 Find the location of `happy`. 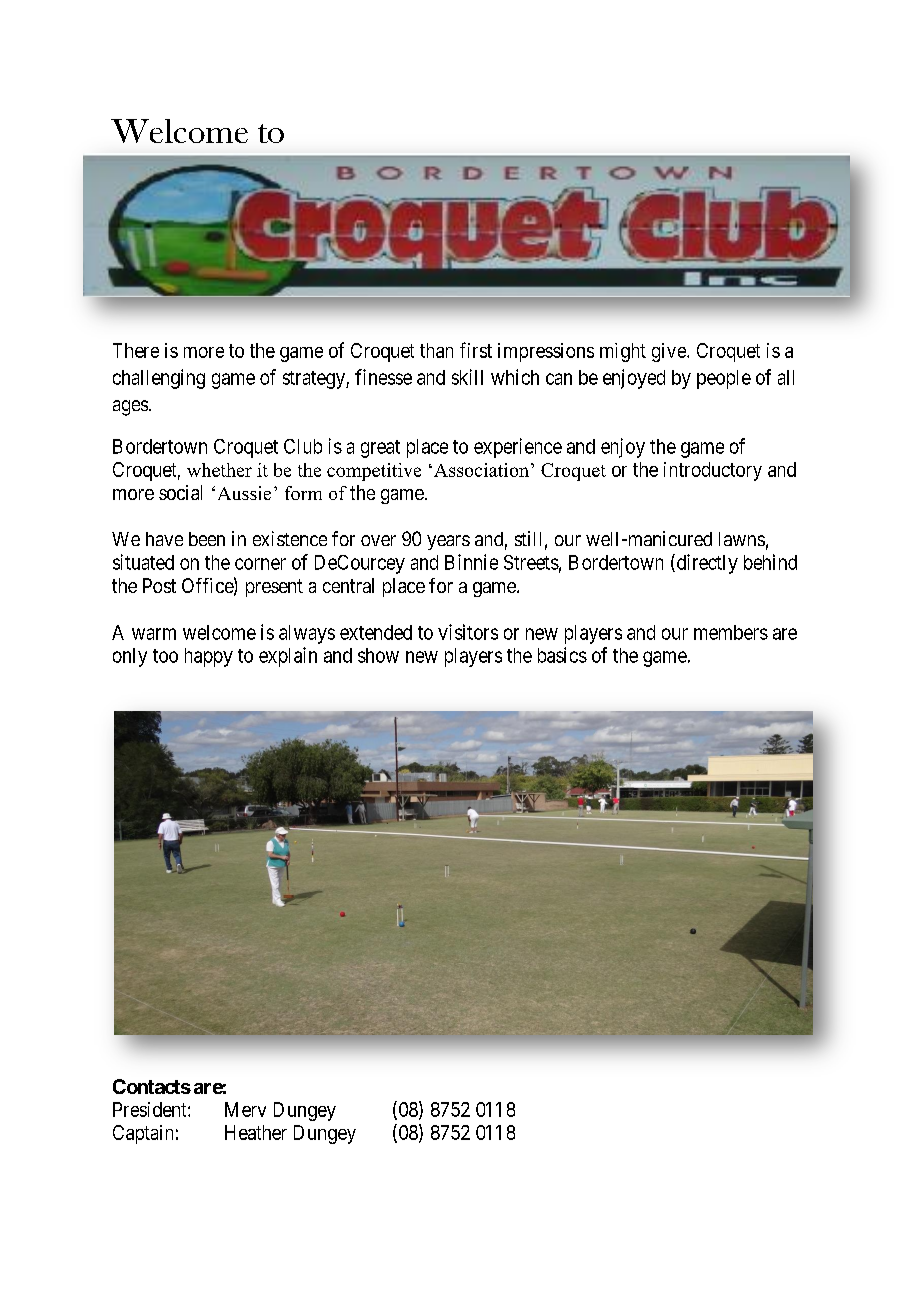

happy is located at coordinates (209, 657).
